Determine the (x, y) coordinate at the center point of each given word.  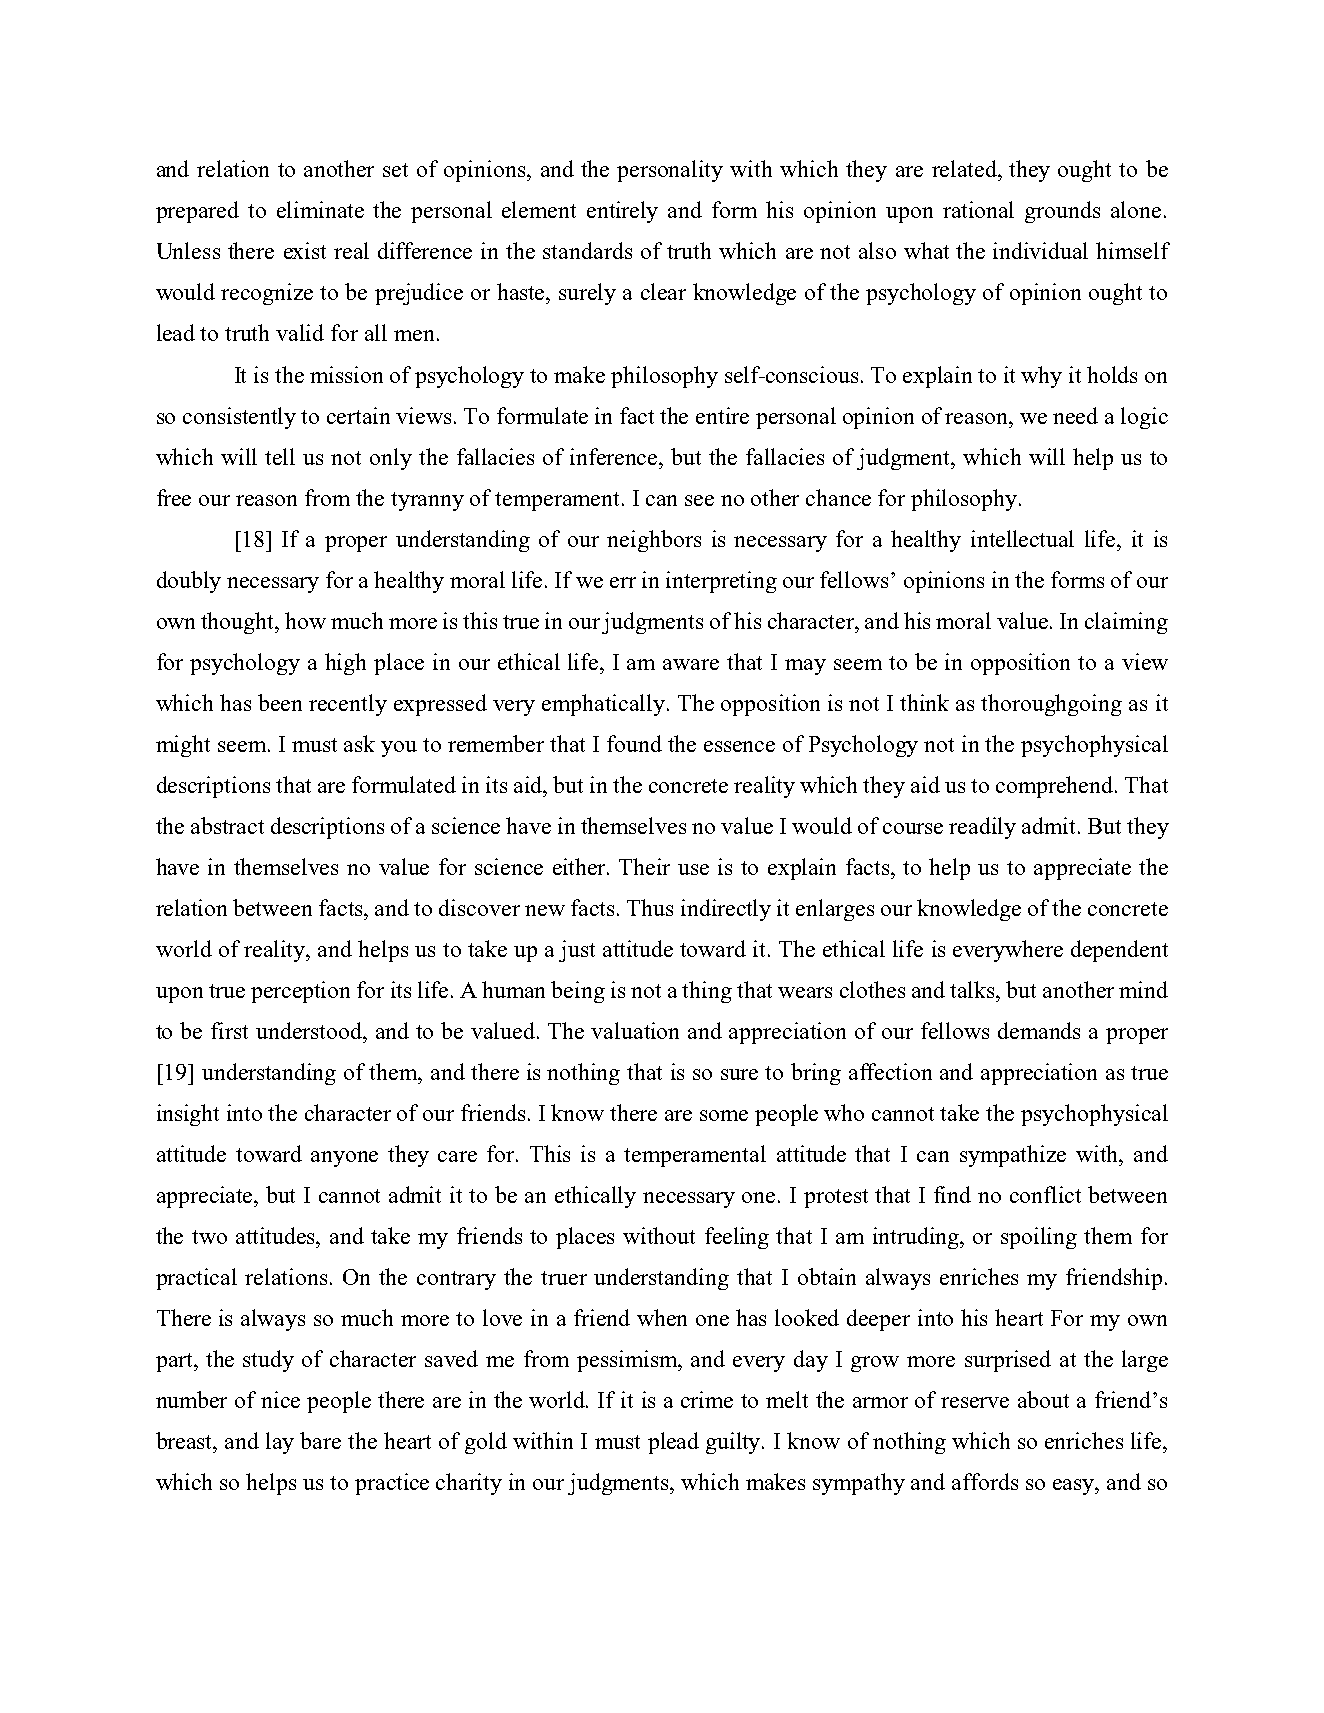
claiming (1126, 623)
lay (280, 1443)
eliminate (320, 209)
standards (587, 250)
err (623, 582)
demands (1039, 1030)
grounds (1062, 212)
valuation (635, 1030)
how (305, 620)
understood (310, 1030)
